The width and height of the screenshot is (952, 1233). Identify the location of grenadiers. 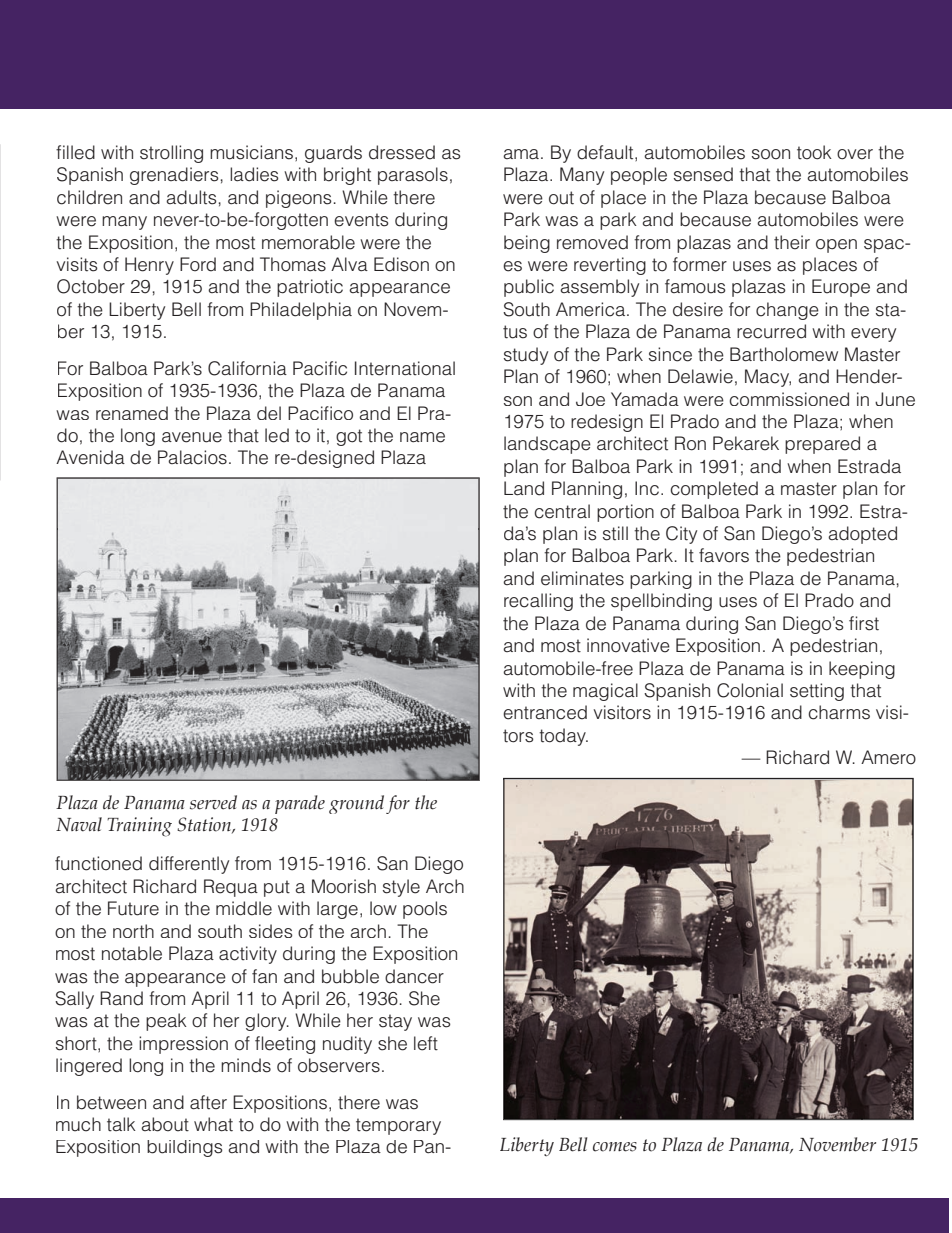
(174, 176).
